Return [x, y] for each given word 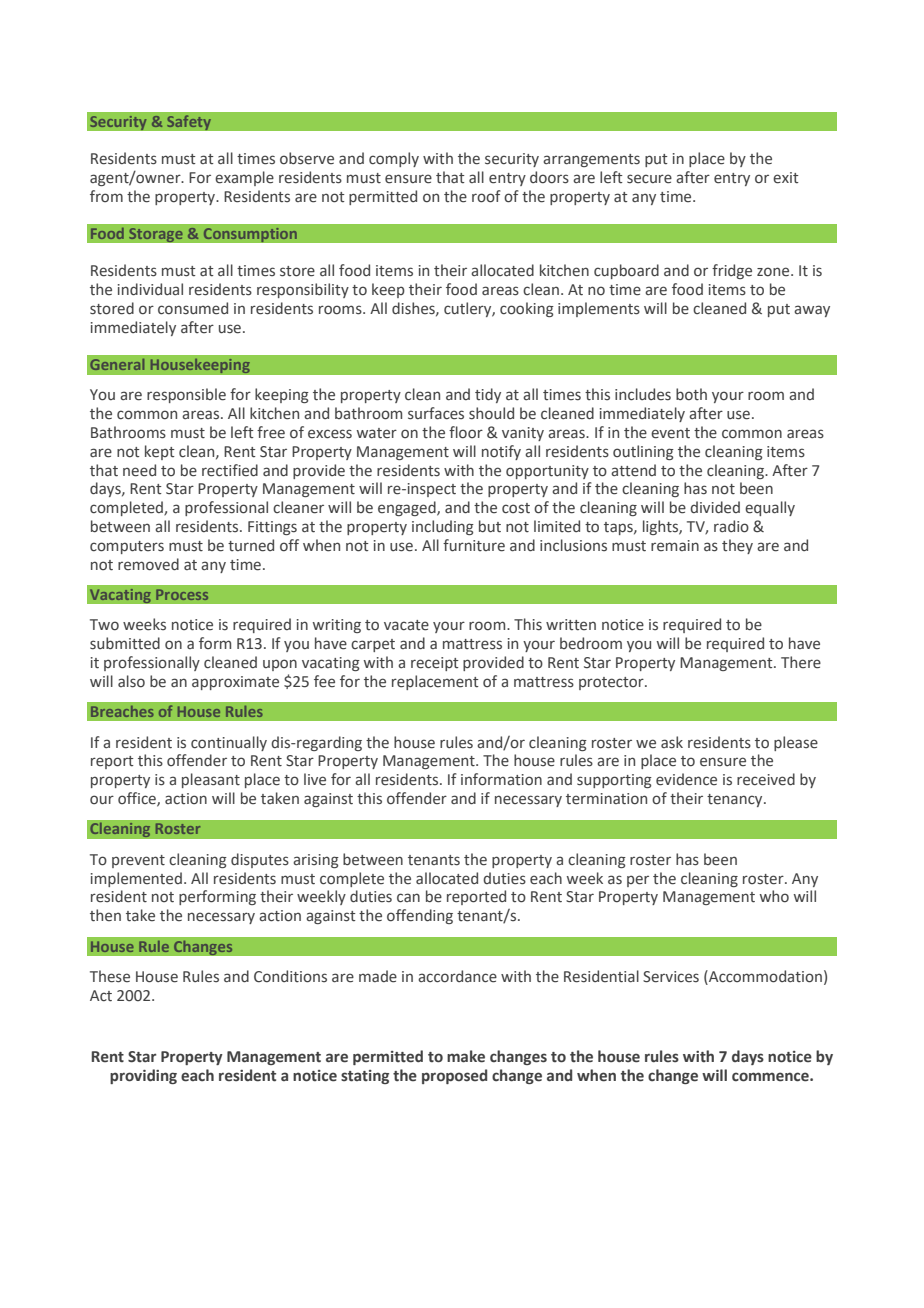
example [244, 178]
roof [486, 196]
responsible [186, 395]
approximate [235, 683]
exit [786, 178]
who [774, 896]
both [691, 394]
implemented [136, 879]
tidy [488, 395]
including [443, 527]
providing [143, 1076]
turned [251, 545]
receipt [435, 664]
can [408, 898]
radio [731, 526]
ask [672, 742]
